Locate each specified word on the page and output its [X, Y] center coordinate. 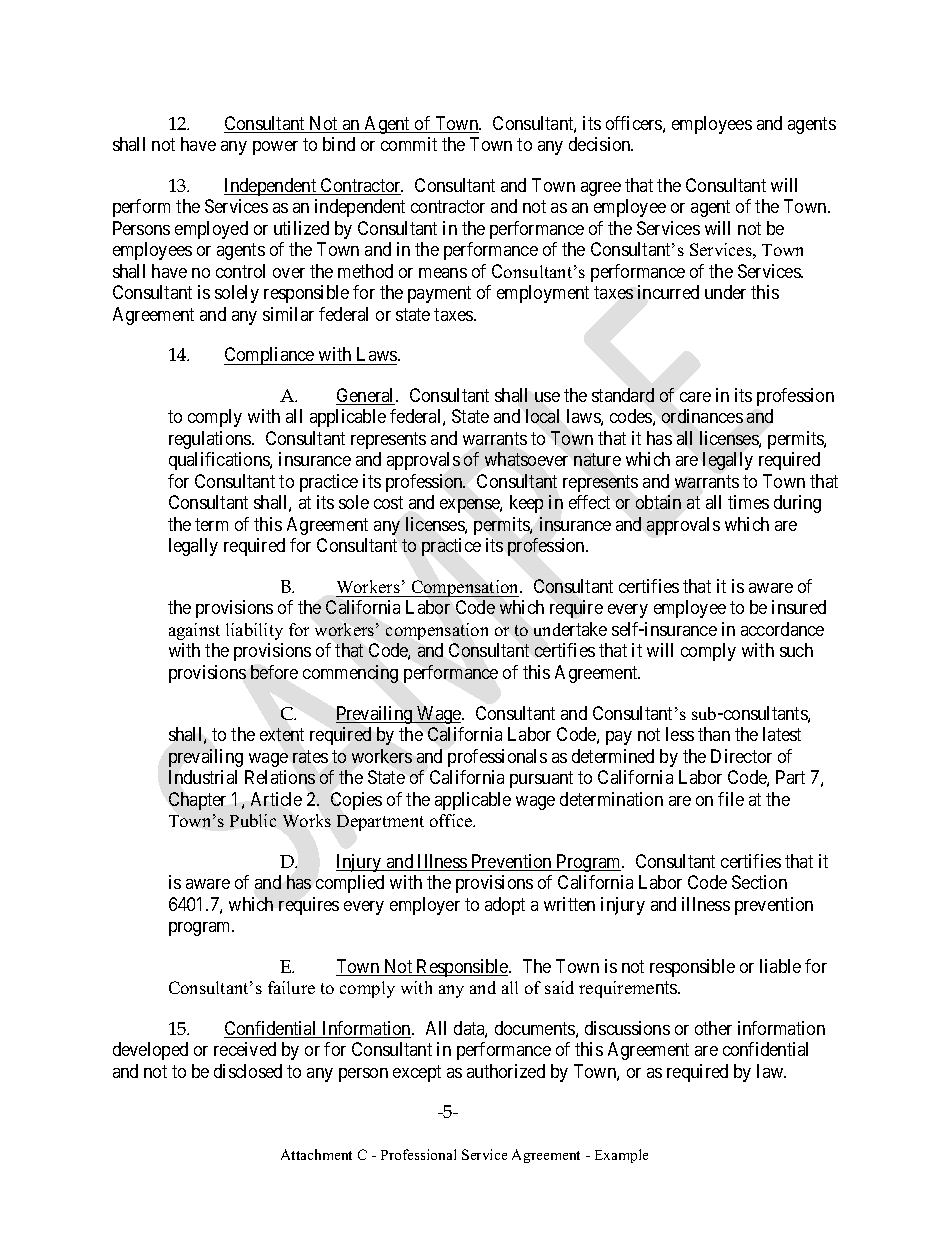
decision [601, 144]
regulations [211, 440]
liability [254, 631]
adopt [505, 906]
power [275, 148]
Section [759, 882]
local [542, 416]
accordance [782, 629]
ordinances [702, 416]
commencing [350, 674]
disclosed [248, 1071]
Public [253, 820]
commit [409, 144]
